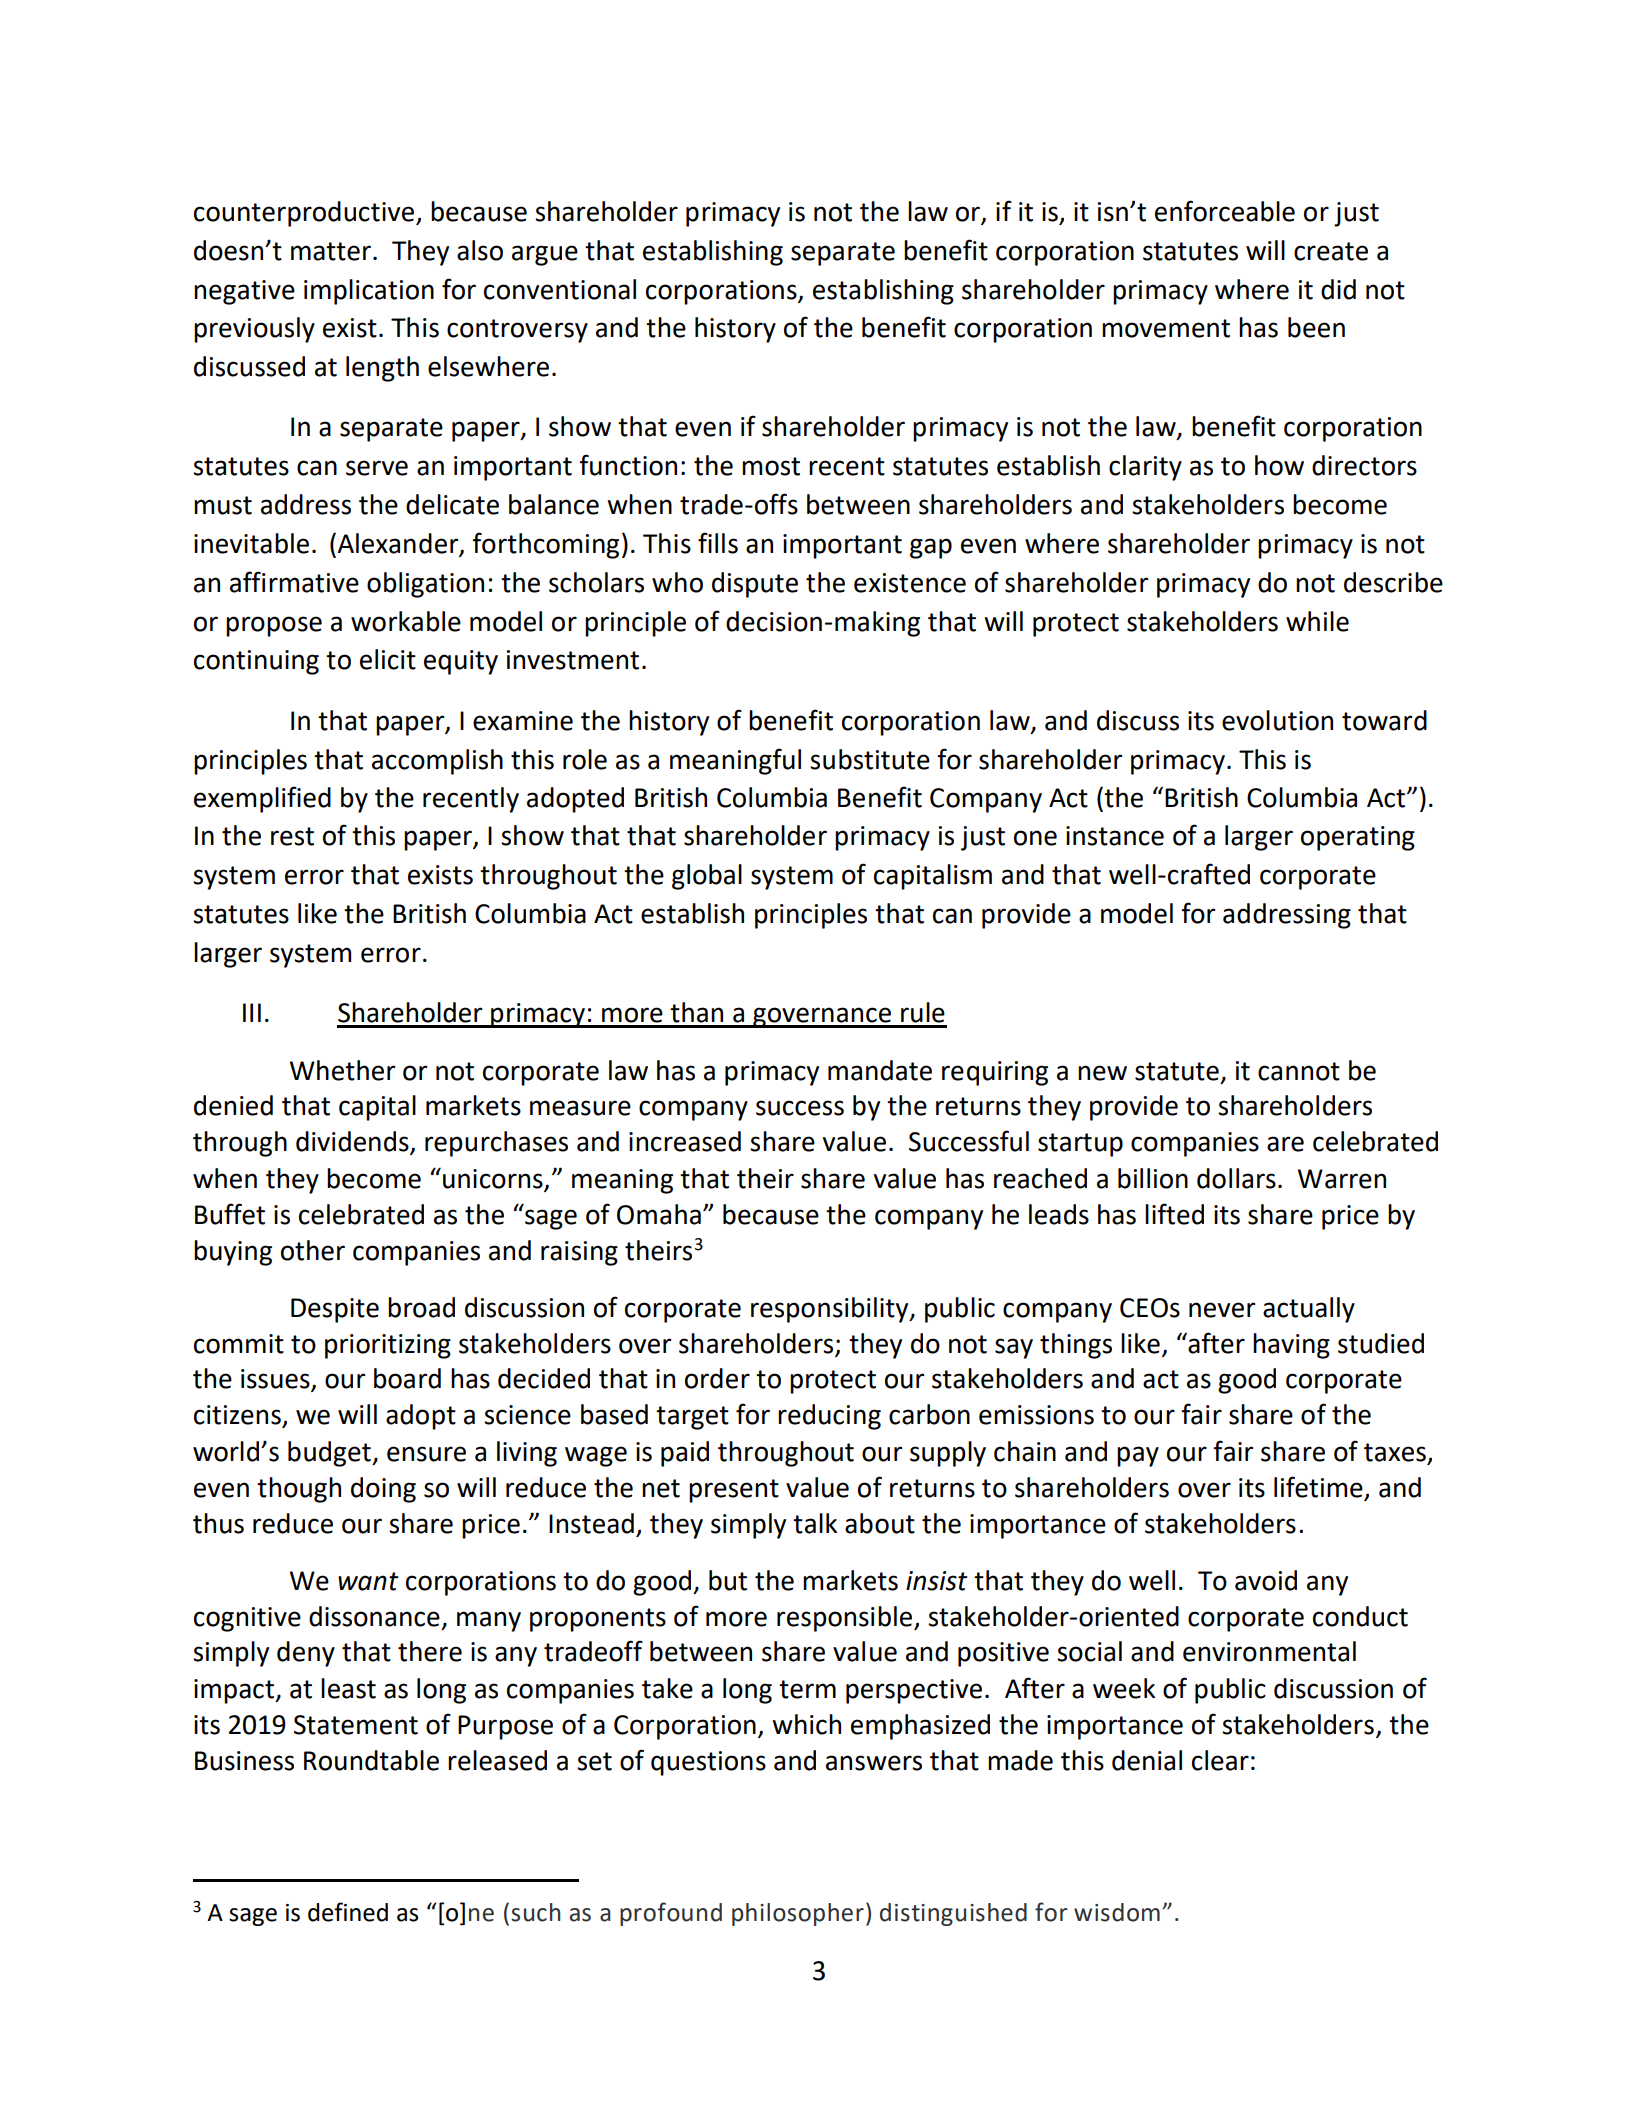 This page has width=1638, height=2120. Describe the element at coordinates (870, 759) in the page. I see `substitute` at that location.
